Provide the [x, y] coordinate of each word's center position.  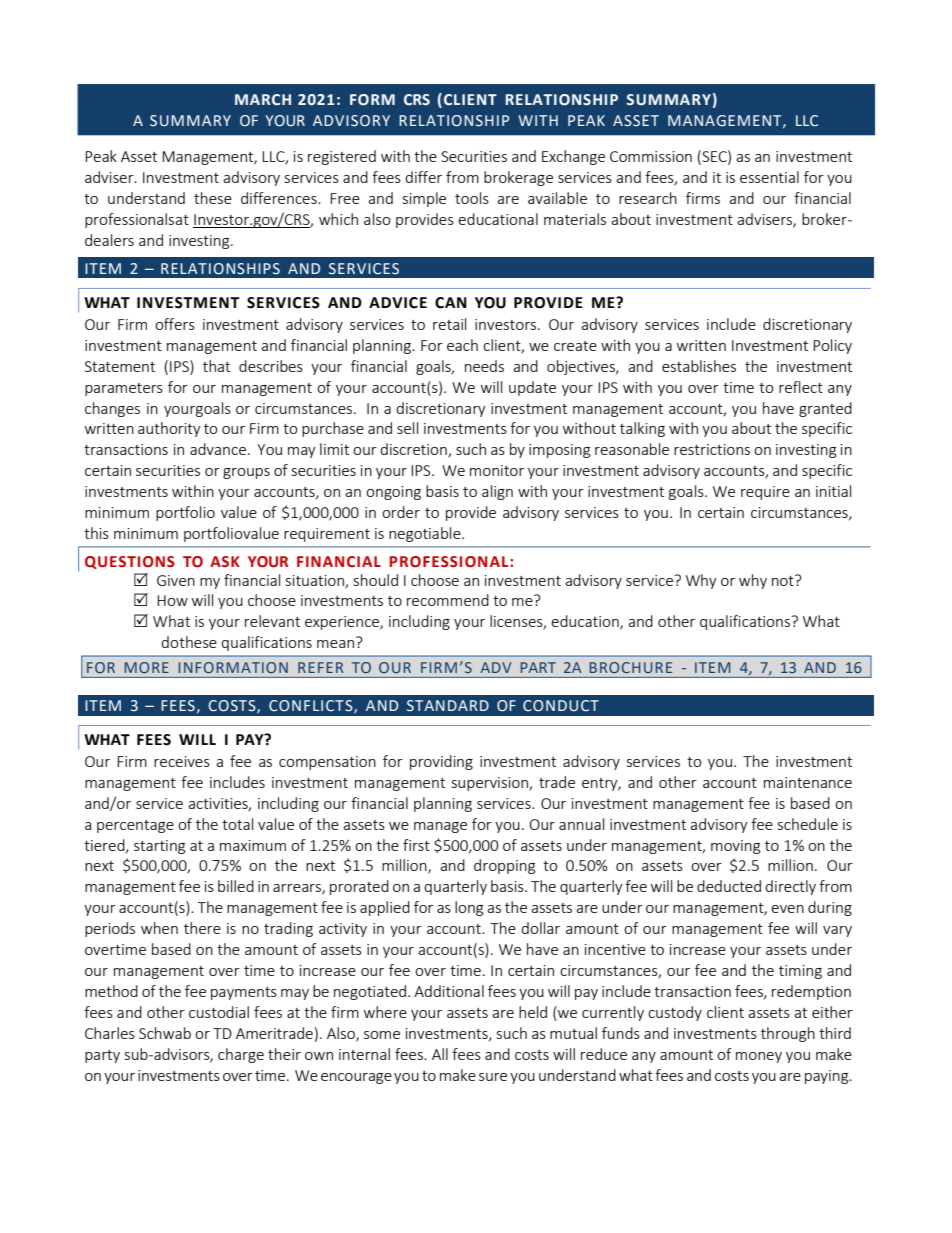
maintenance [808, 782]
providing [441, 762]
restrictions [712, 449]
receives [182, 761]
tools [472, 198]
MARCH [263, 100]
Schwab [165, 1033]
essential [769, 177]
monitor [497, 470]
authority [169, 429]
